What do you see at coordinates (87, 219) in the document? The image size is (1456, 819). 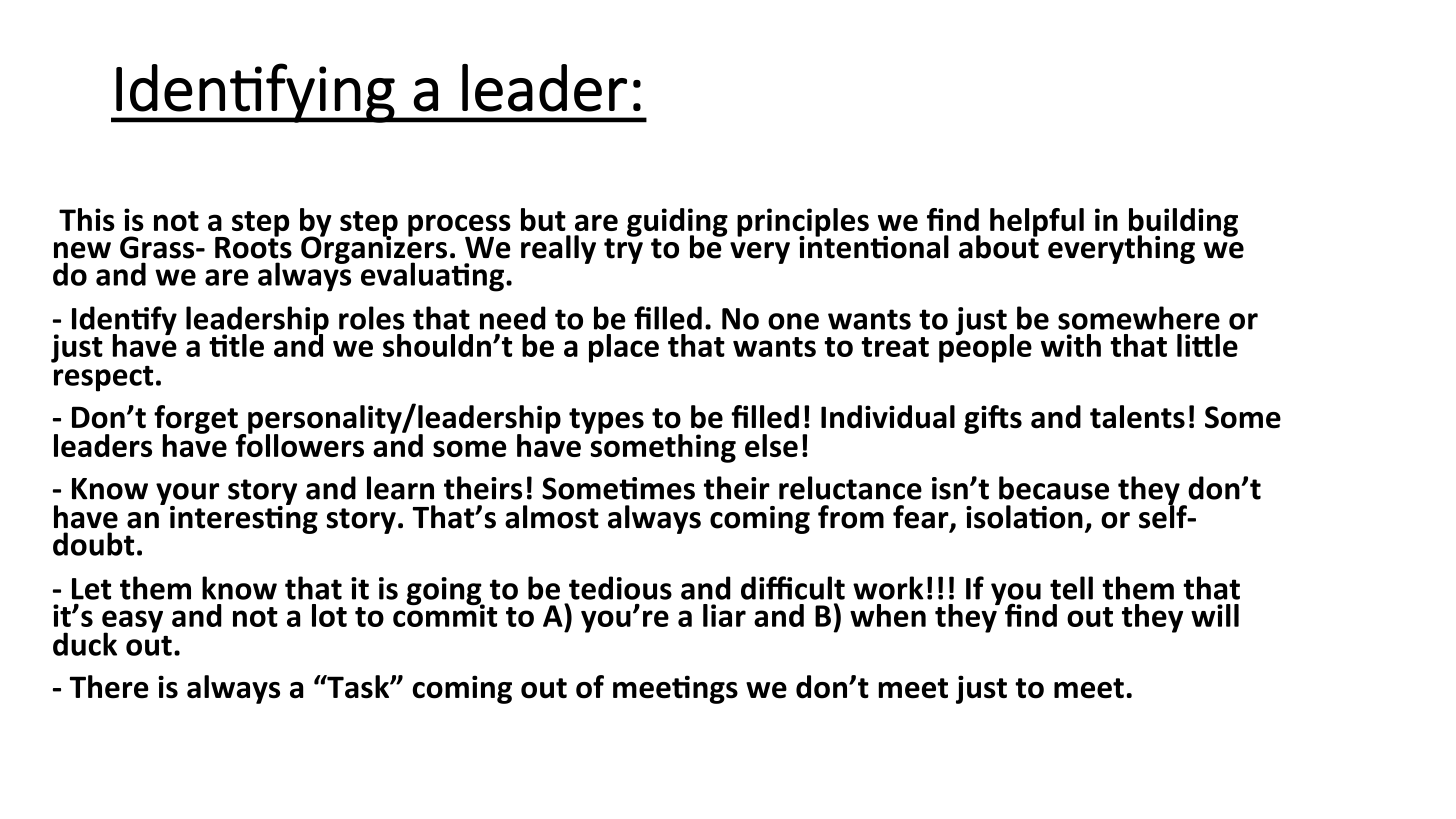 I see `This` at bounding box center [87, 219].
